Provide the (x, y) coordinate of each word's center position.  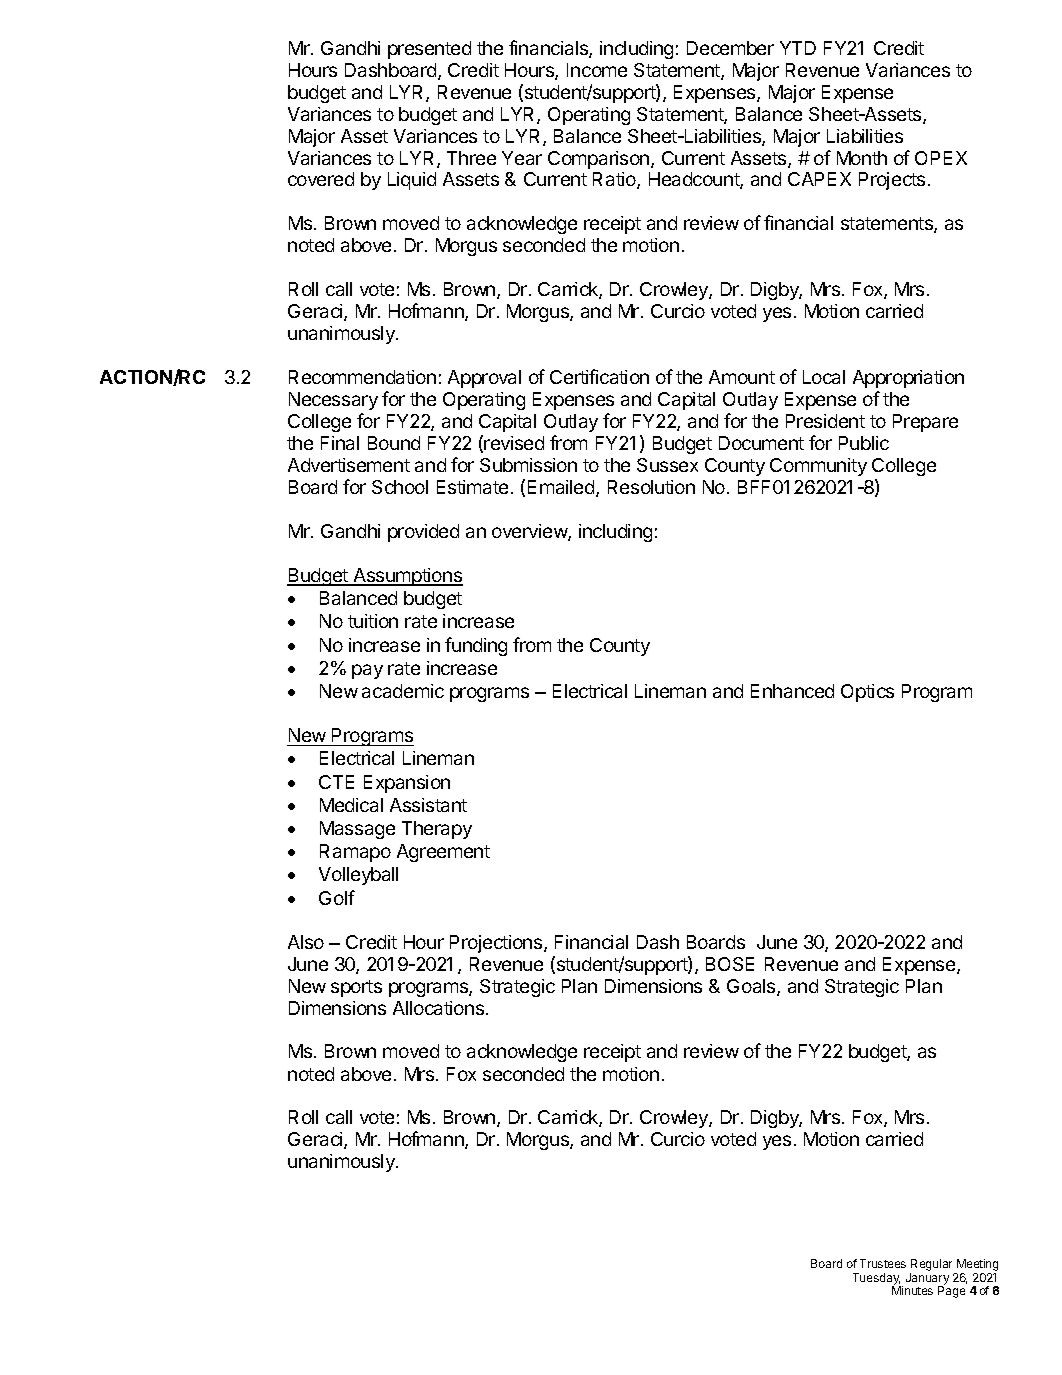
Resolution (651, 487)
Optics (867, 693)
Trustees (883, 1263)
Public (864, 443)
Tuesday (877, 1280)
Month (862, 158)
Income (597, 70)
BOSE (730, 964)
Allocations (440, 1008)
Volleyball (358, 876)
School (400, 487)
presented (429, 50)
